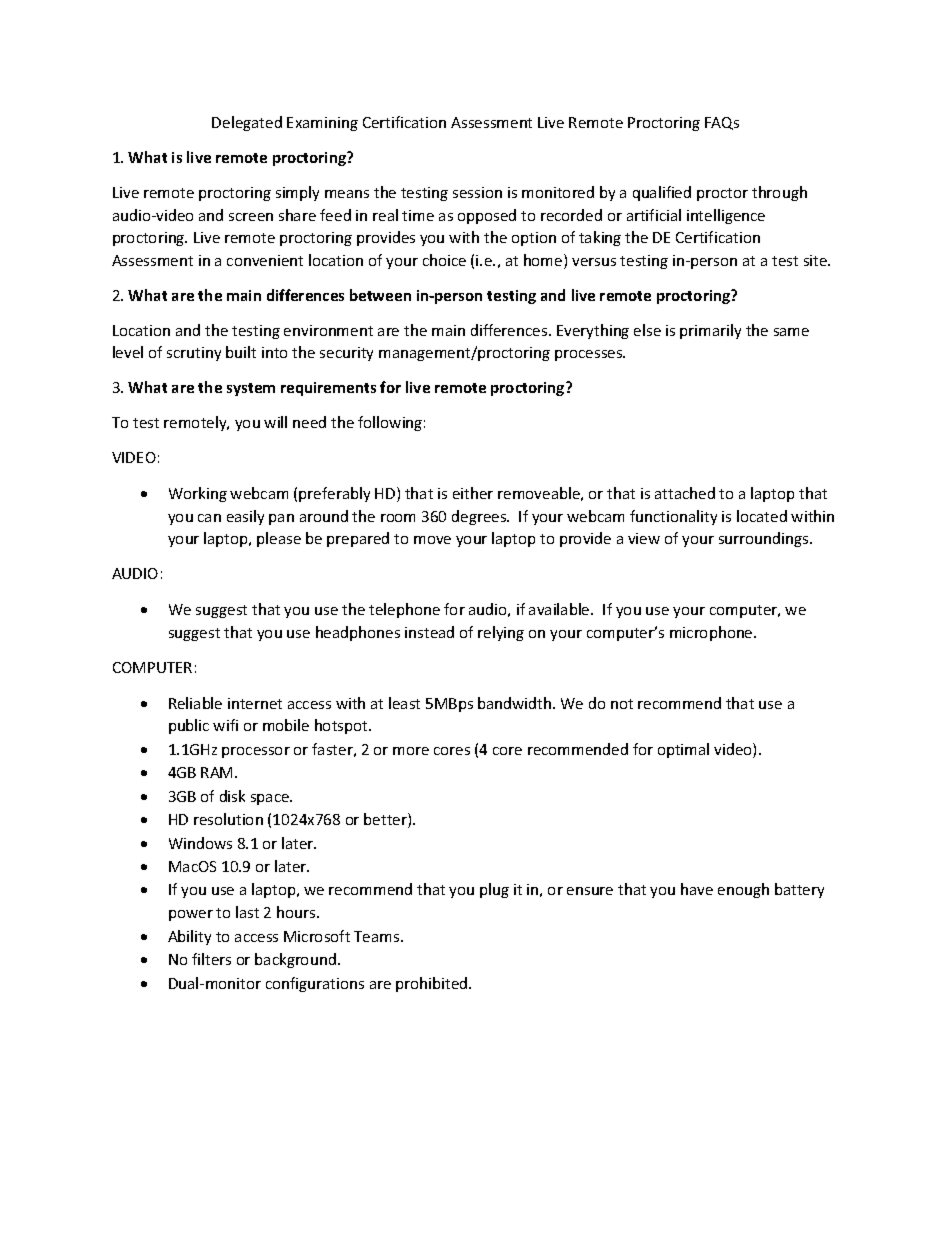  What do you see at coordinates (477, 192) in the page?
I see `session` at bounding box center [477, 192].
